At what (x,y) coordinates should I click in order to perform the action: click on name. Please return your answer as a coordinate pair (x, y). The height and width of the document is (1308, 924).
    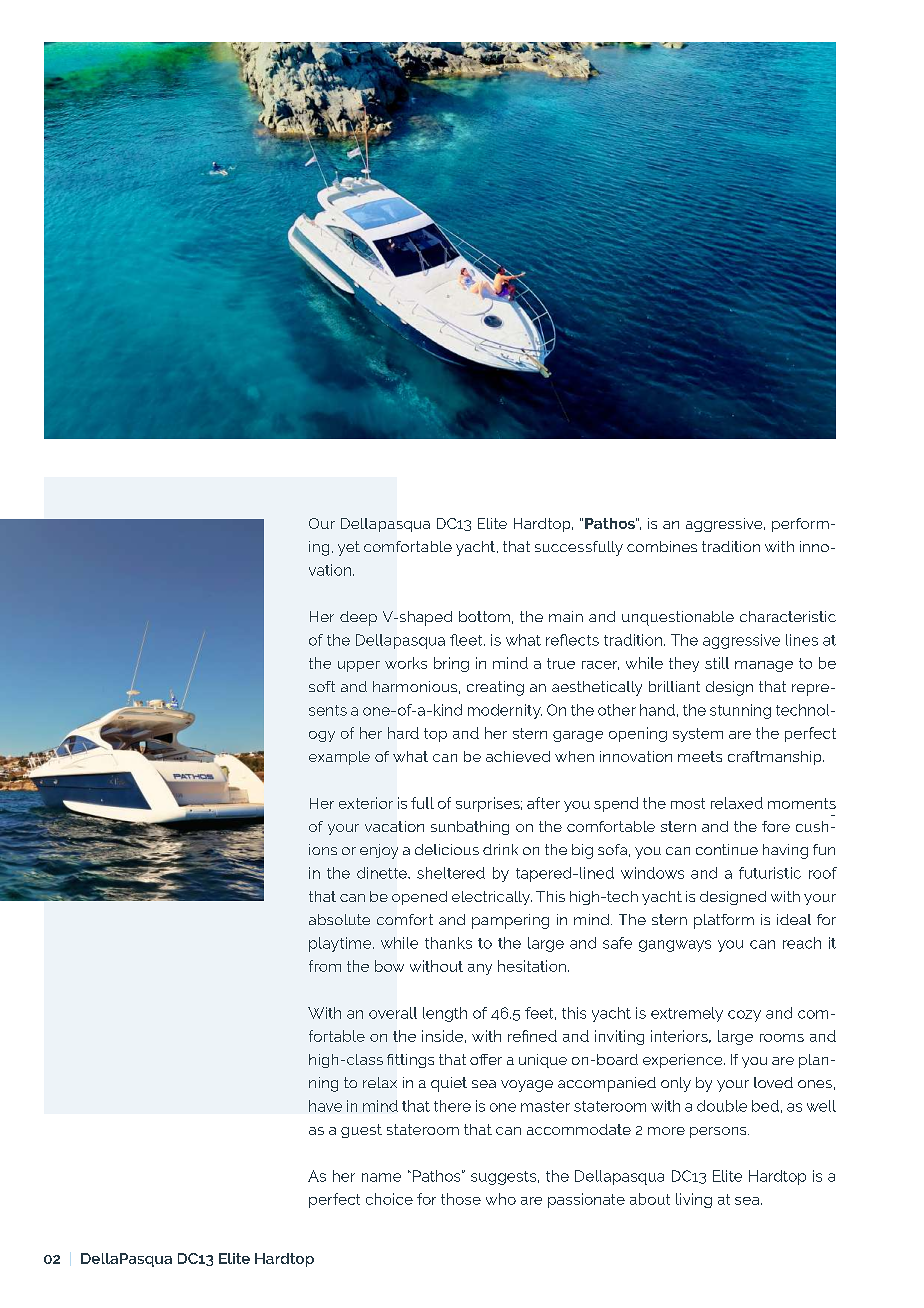
    Looking at the image, I should click on (381, 1177).
